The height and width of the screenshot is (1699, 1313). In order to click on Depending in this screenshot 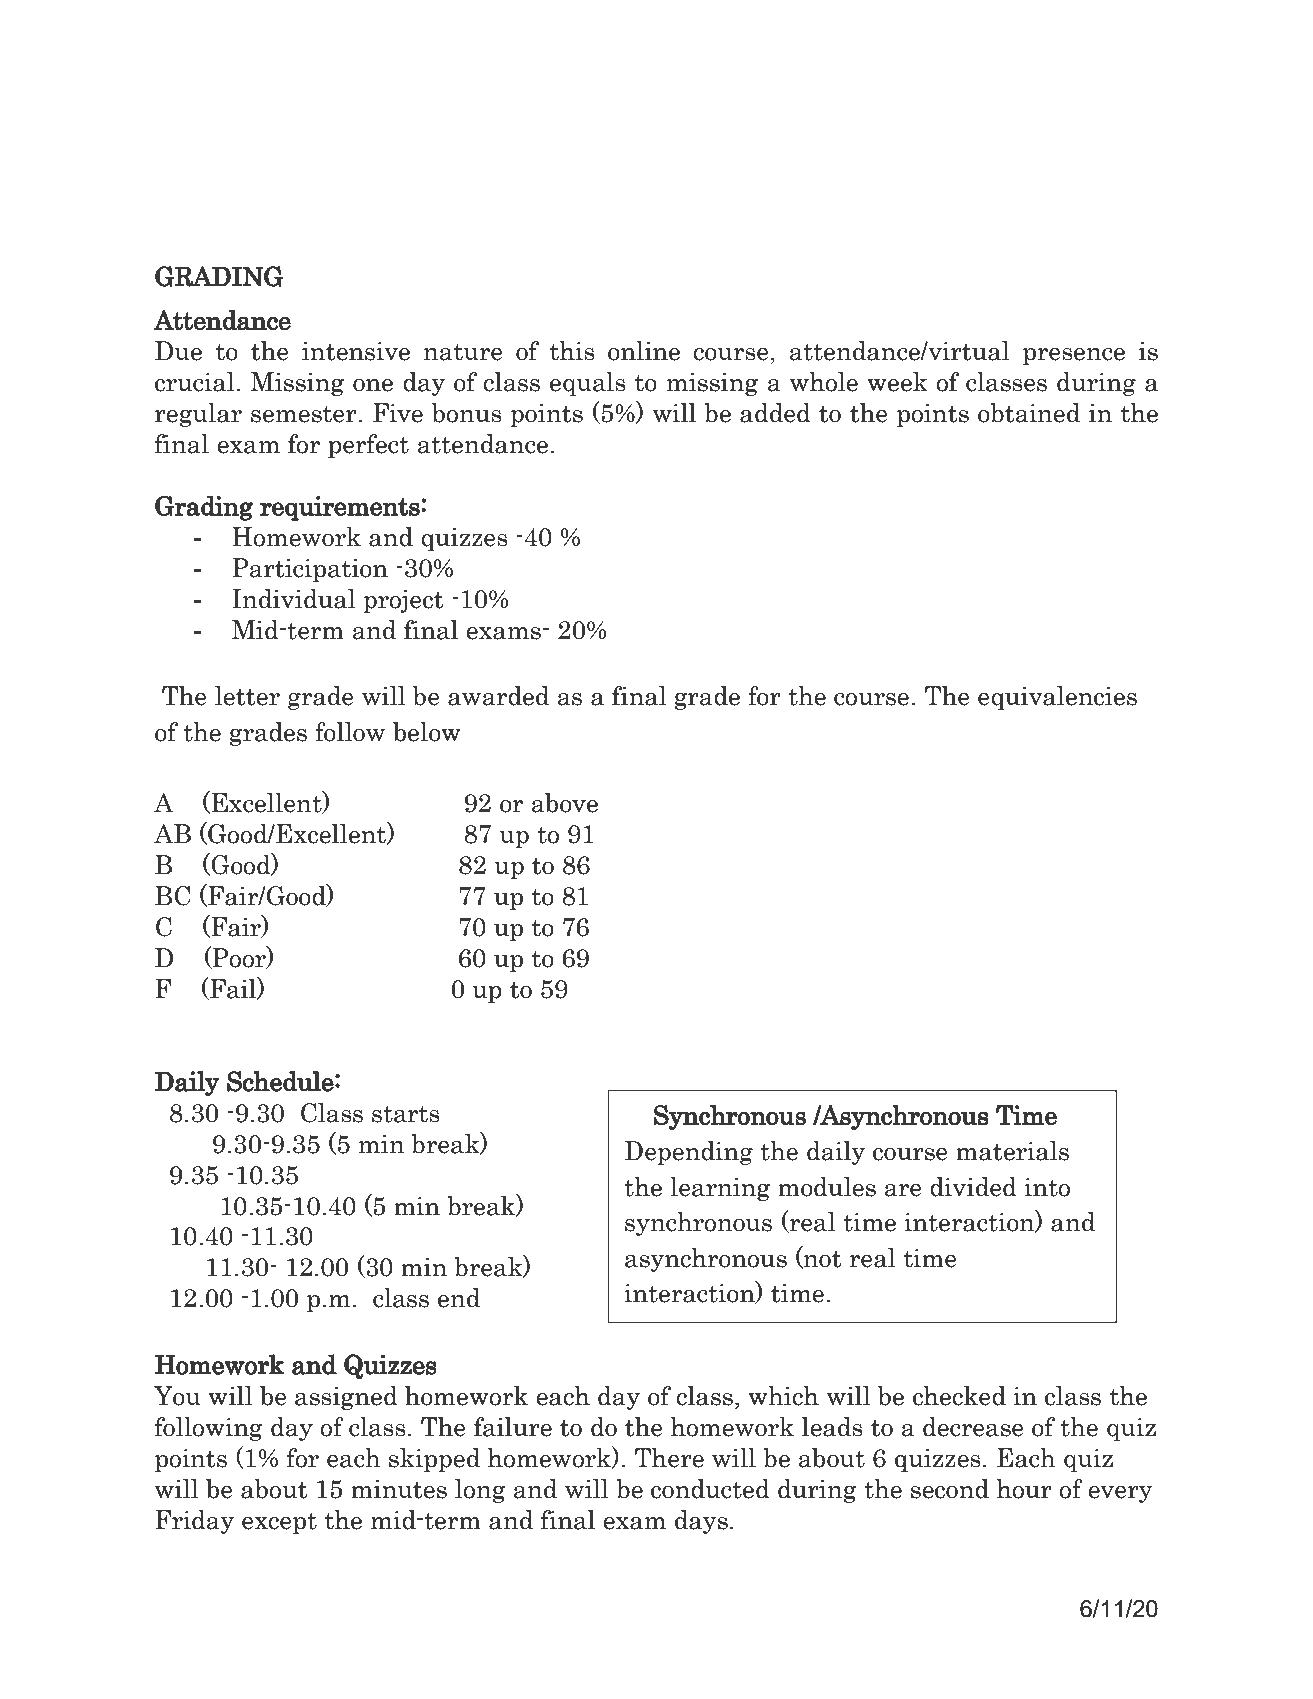, I will do `click(689, 1153)`.
